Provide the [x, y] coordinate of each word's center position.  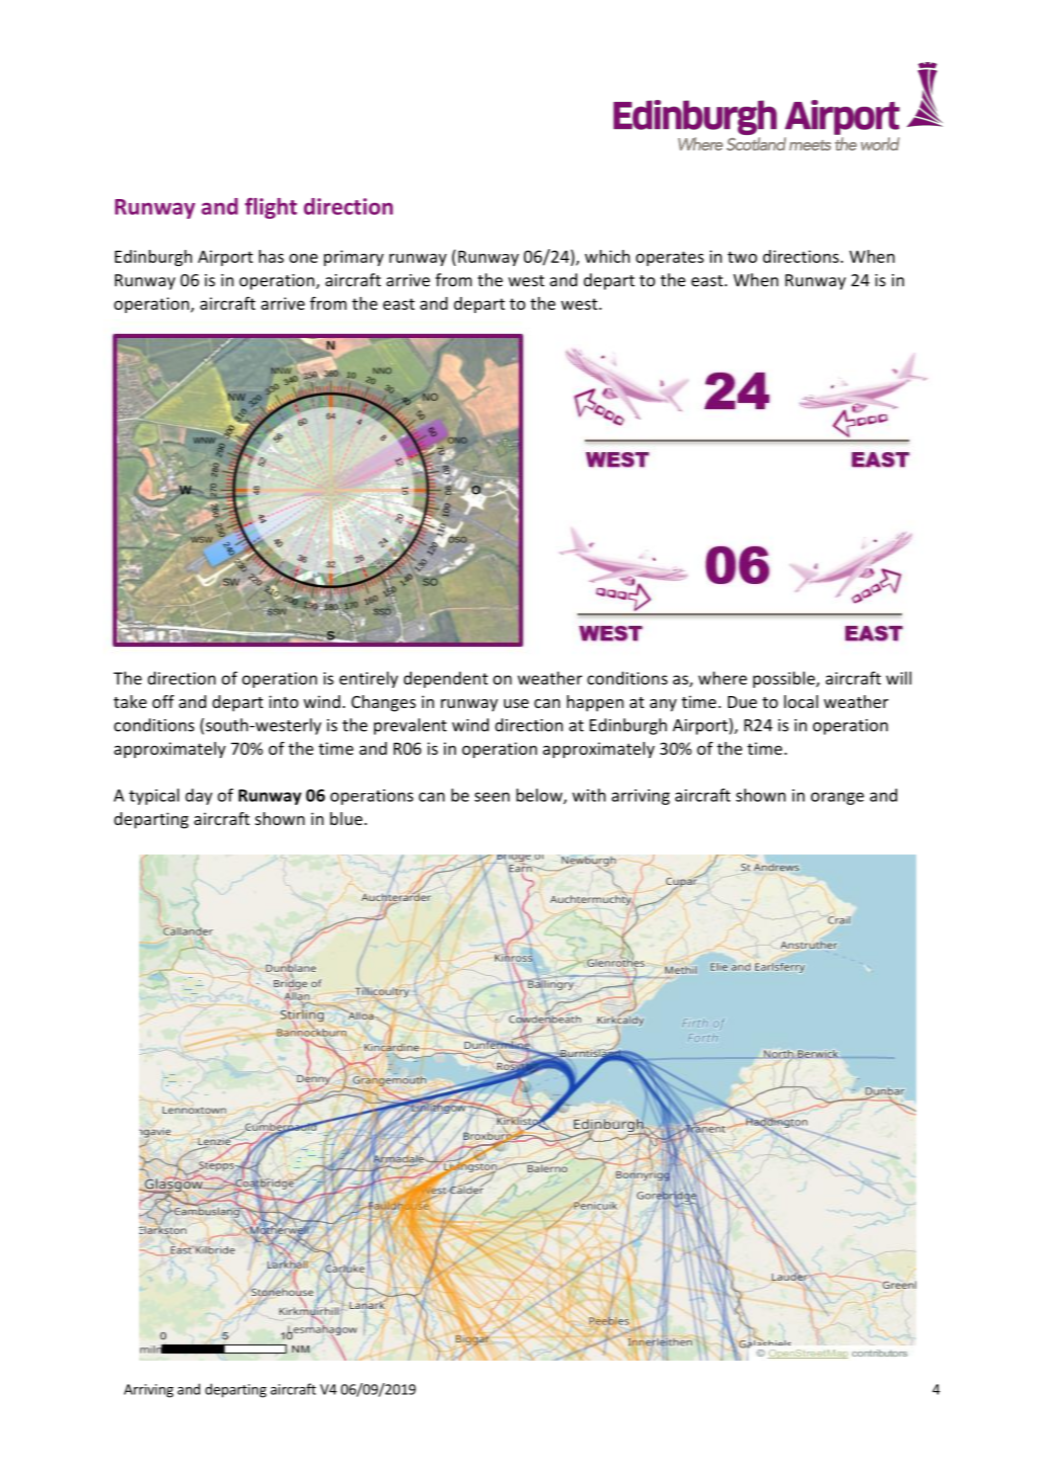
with [589, 795]
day [198, 796]
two [742, 257]
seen [492, 797]
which [607, 256]
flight [271, 208]
